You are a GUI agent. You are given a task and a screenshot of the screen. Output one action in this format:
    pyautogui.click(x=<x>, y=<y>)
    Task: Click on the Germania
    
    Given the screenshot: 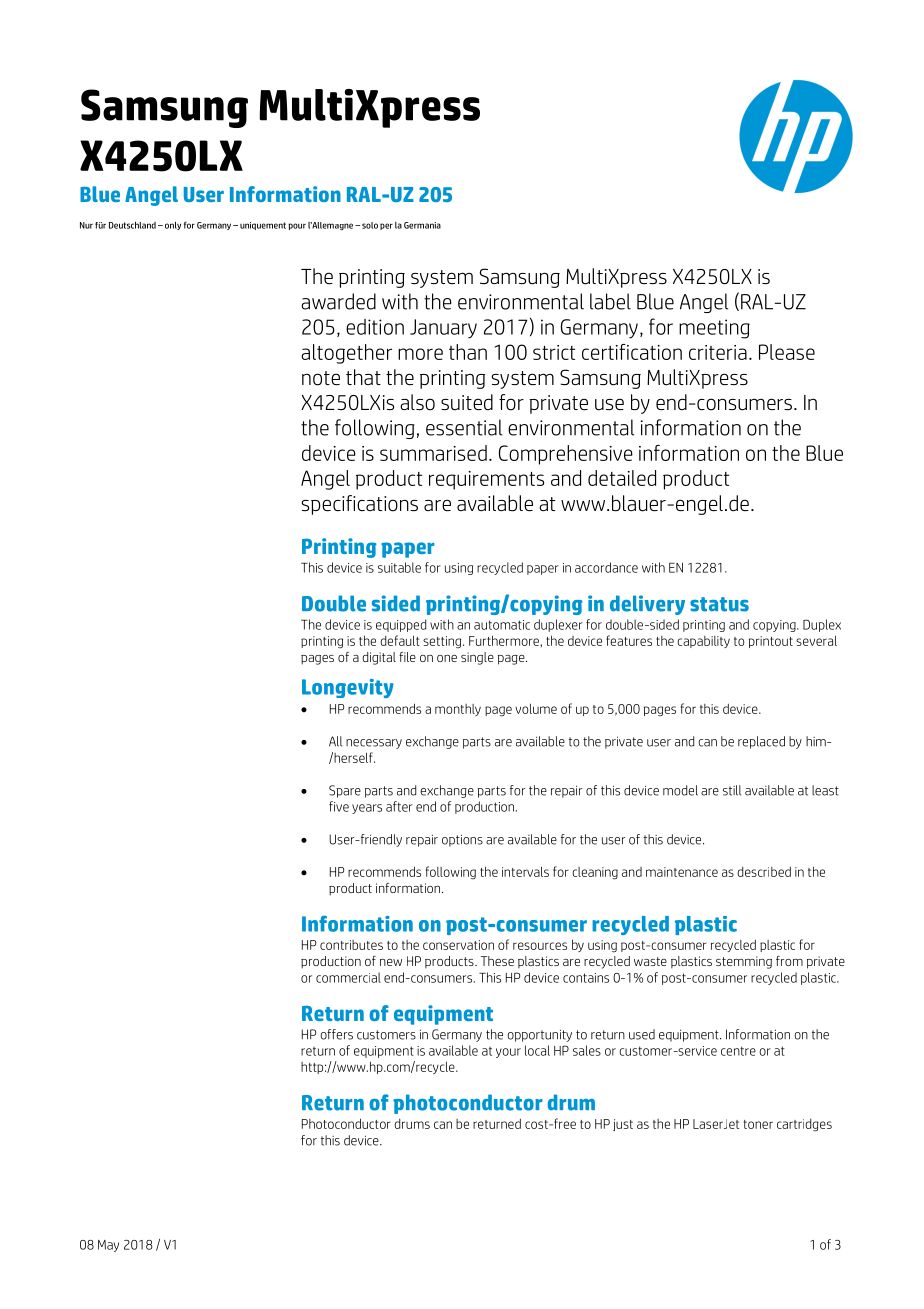 What is the action you would take?
    pyautogui.click(x=422, y=225)
